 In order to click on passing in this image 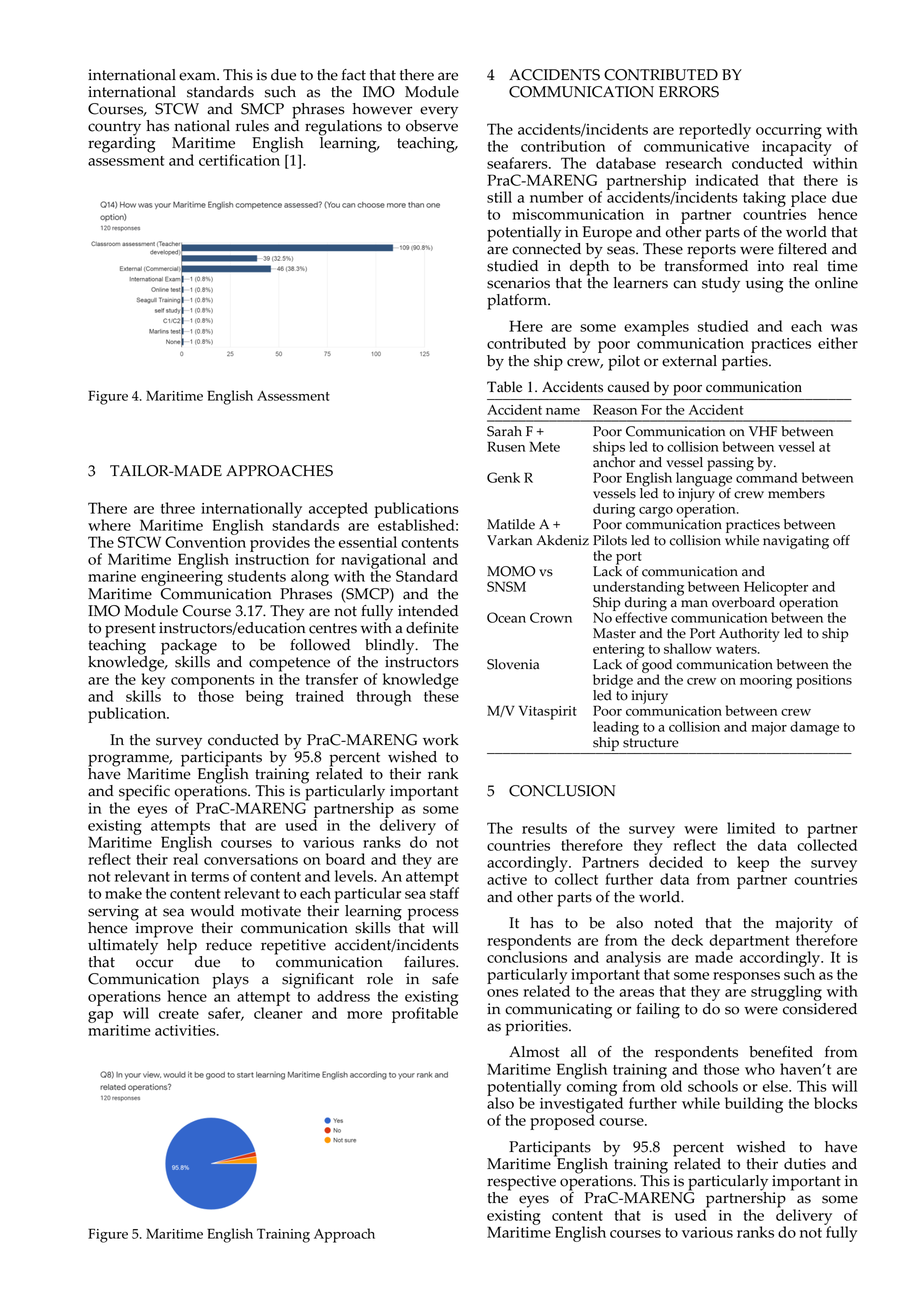, I will do `click(730, 464)`.
